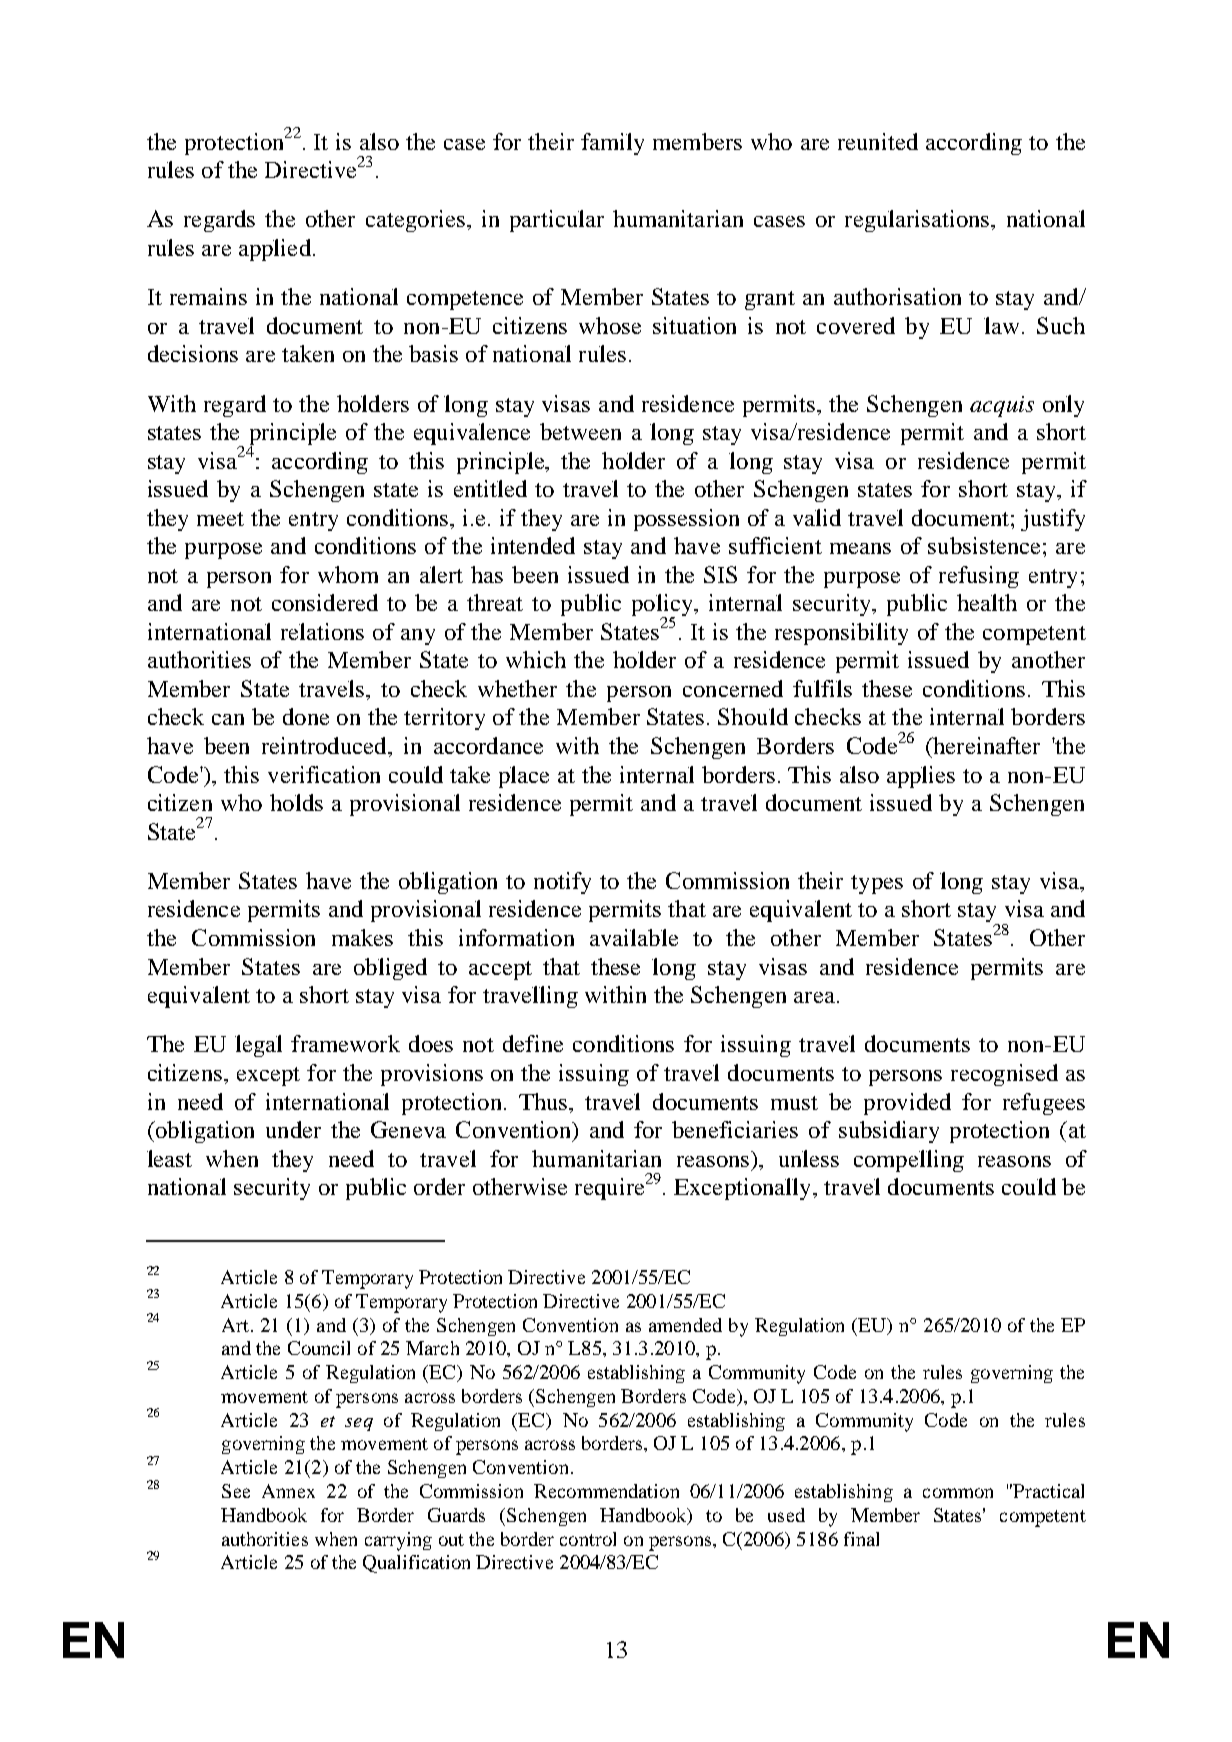 The image size is (1232, 1742). Describe the element at coordinates (258, 1046) in the screenshot. I see `legal` at that location.
